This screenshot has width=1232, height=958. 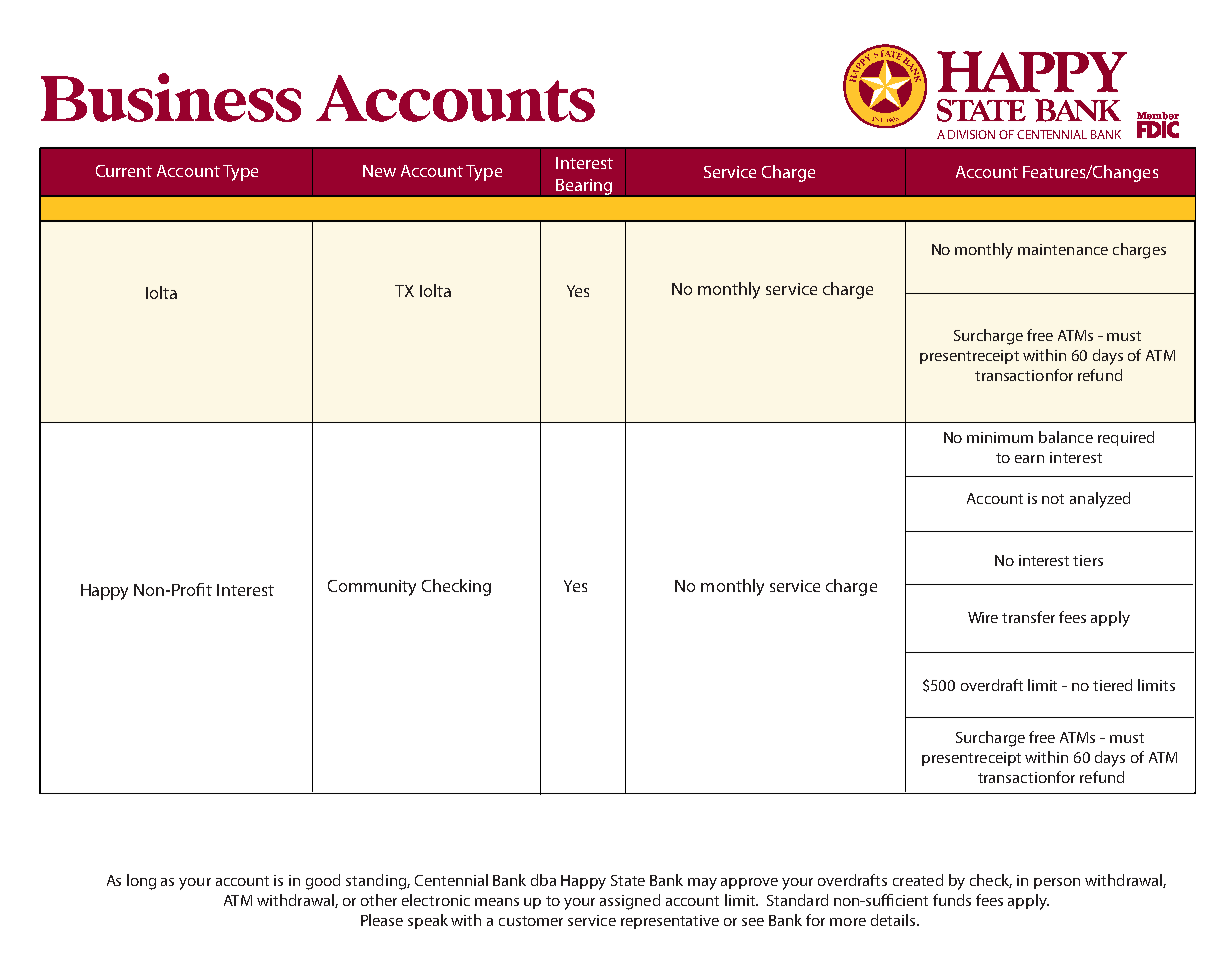 I want to click on funds, so click(x=952, y=900).
